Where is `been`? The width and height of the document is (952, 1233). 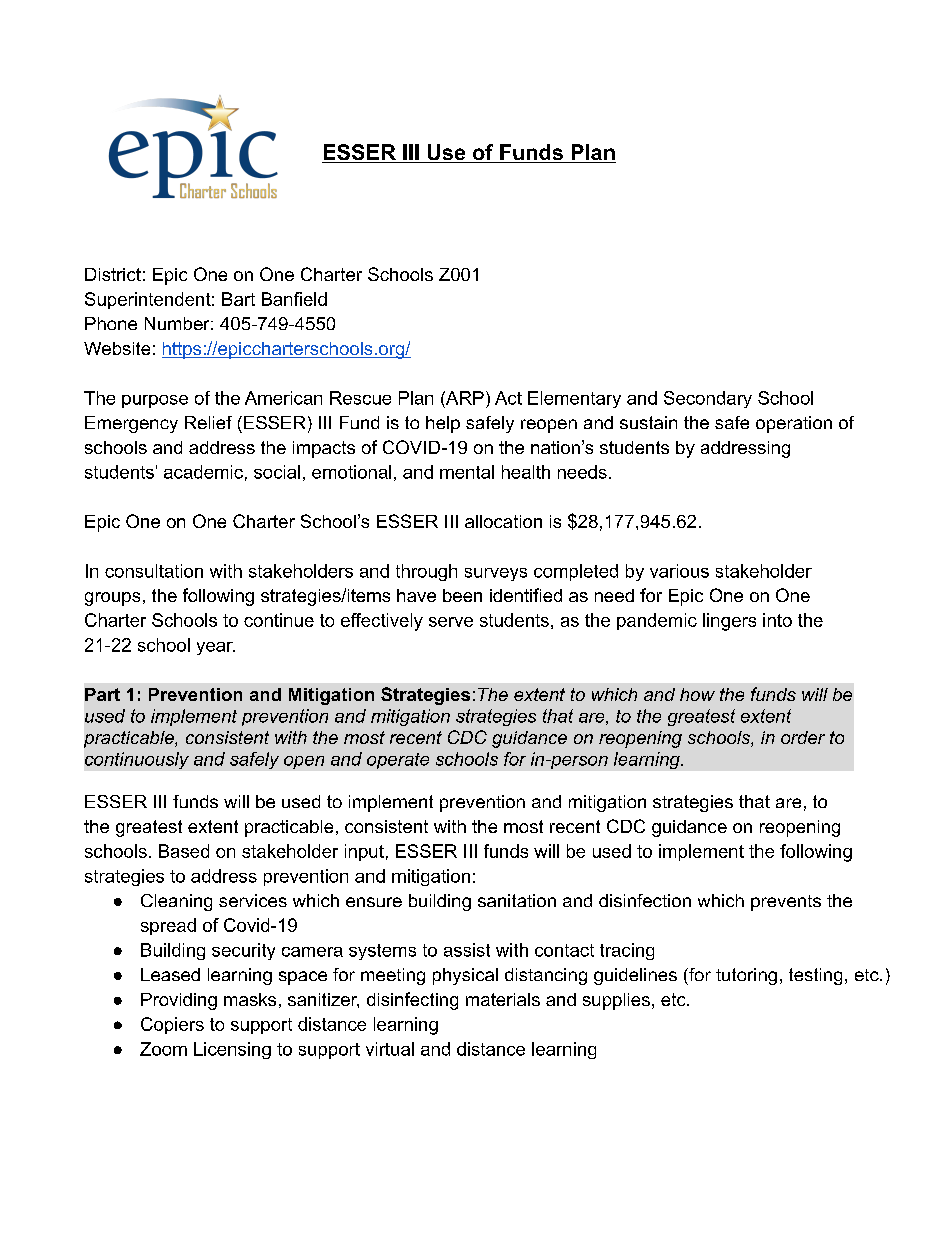
been is located at coordinates (462, 595).
